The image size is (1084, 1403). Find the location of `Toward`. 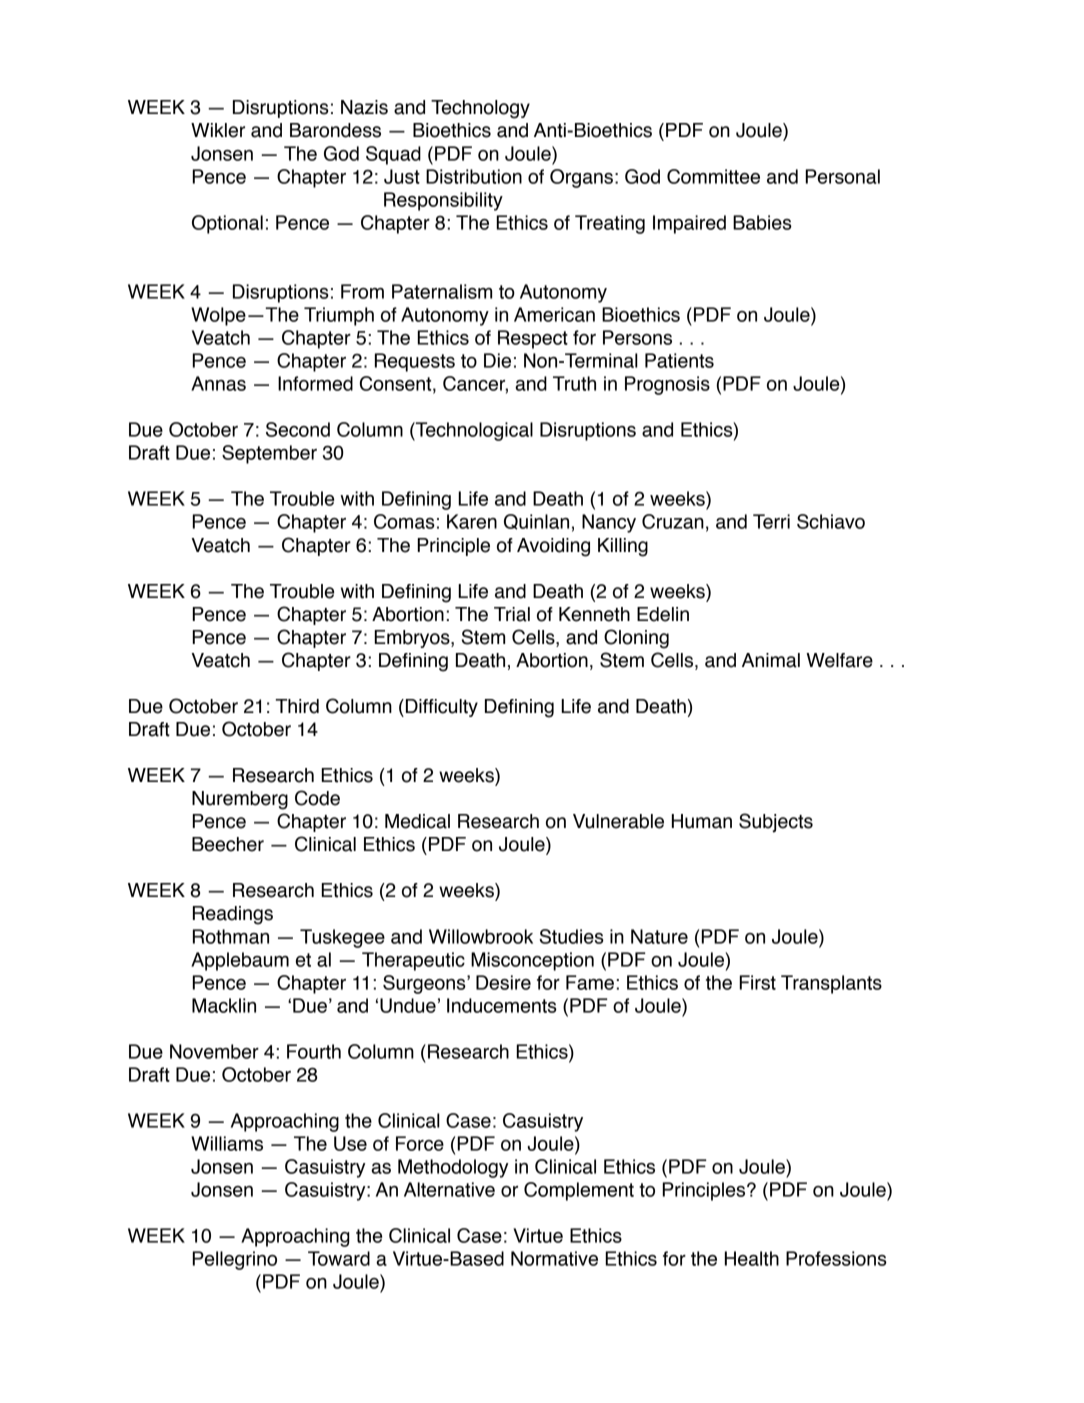

Toward is located at coordinates (339, 1258).
